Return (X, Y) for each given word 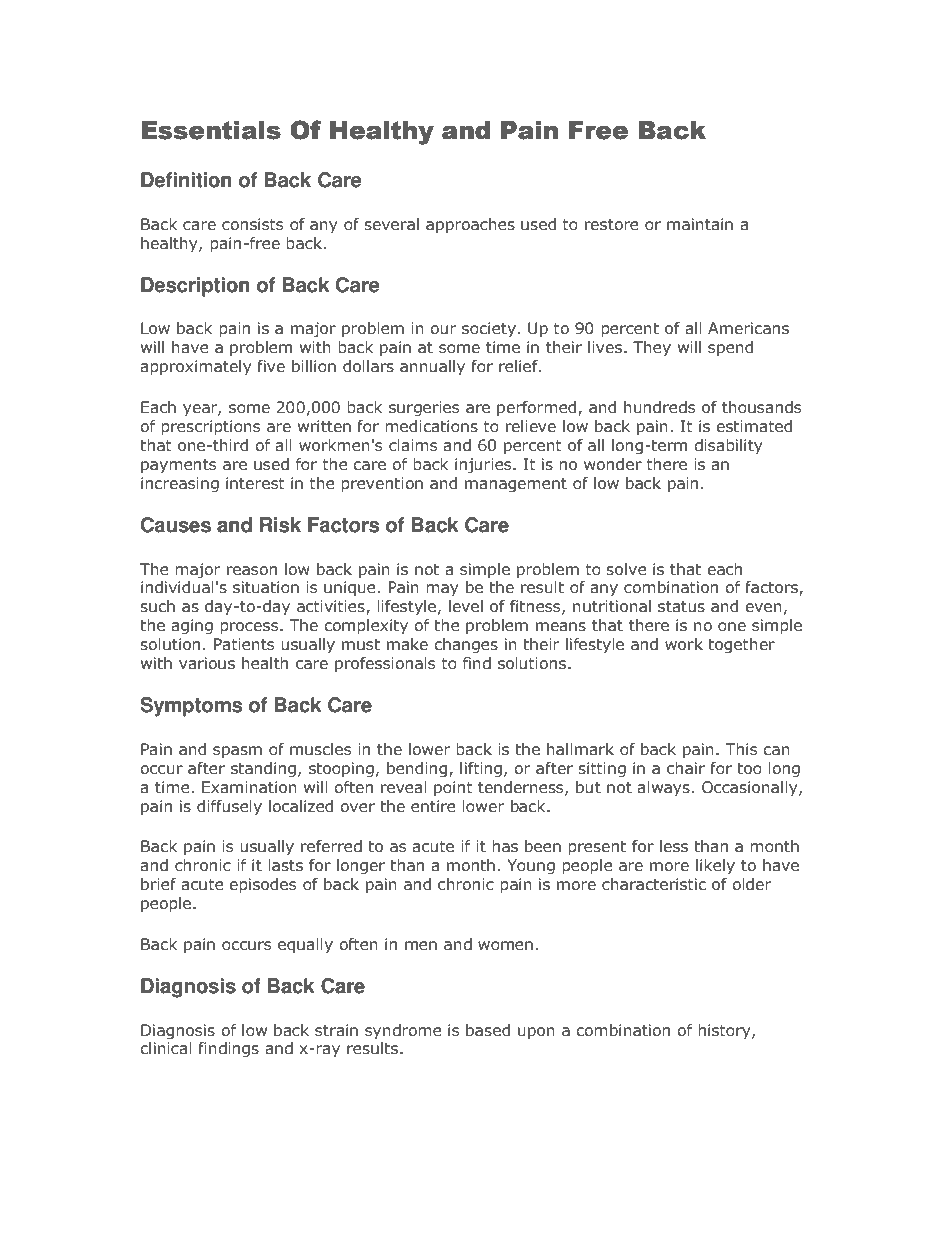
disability (728, 446)
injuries (484, 465)
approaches (470, 225)
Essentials (211, 130)
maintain (700, 224)
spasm (237, 752)
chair (686, 768)
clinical (166, 1048)
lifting (481, 769)
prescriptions (211, 427)
